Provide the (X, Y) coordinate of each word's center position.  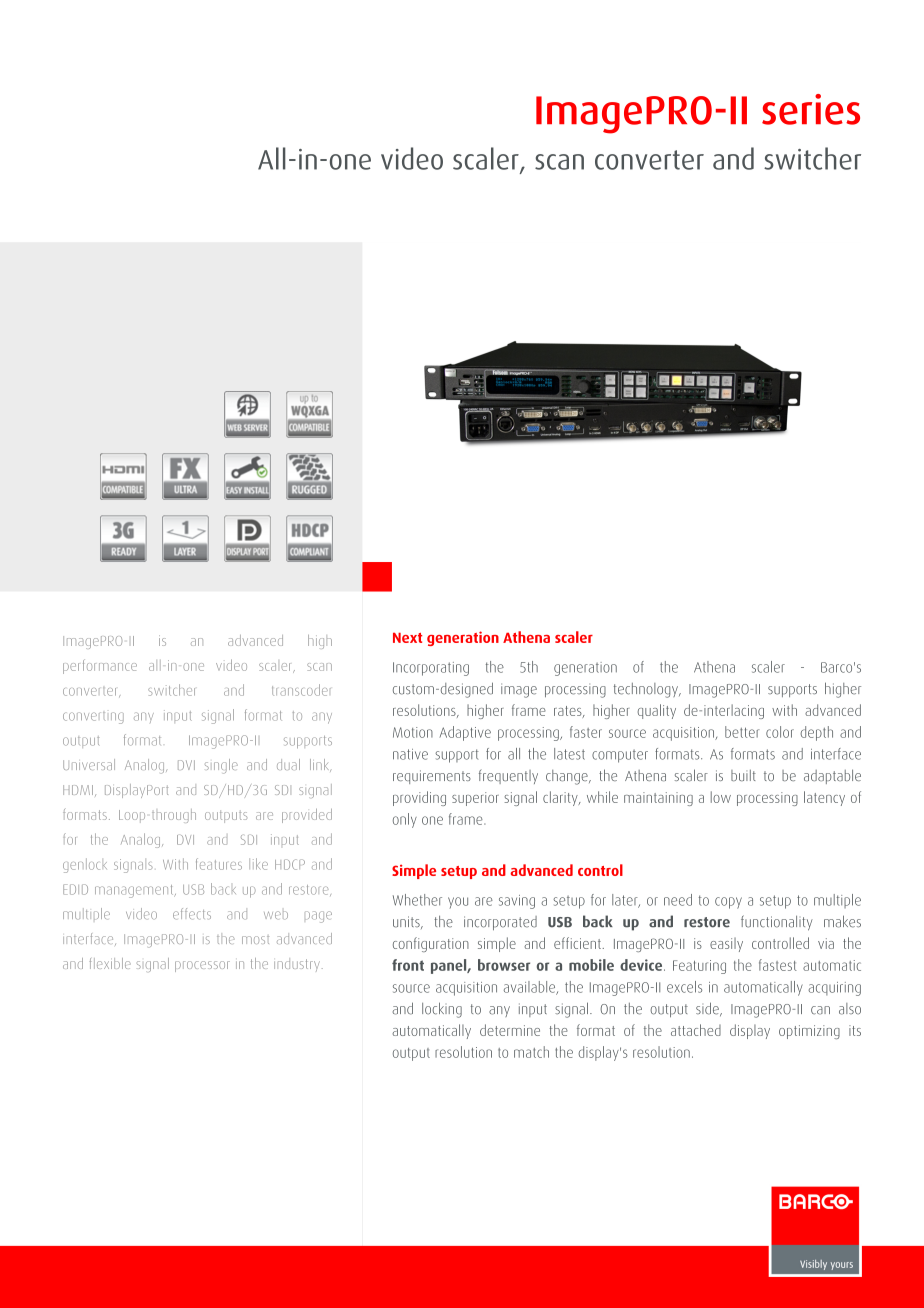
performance (100, 666)
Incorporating (431, 669)
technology (647, 690)
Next (407, 638)
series (811, 109)
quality (656, 711)
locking (442, 1010)
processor (202, 966)
